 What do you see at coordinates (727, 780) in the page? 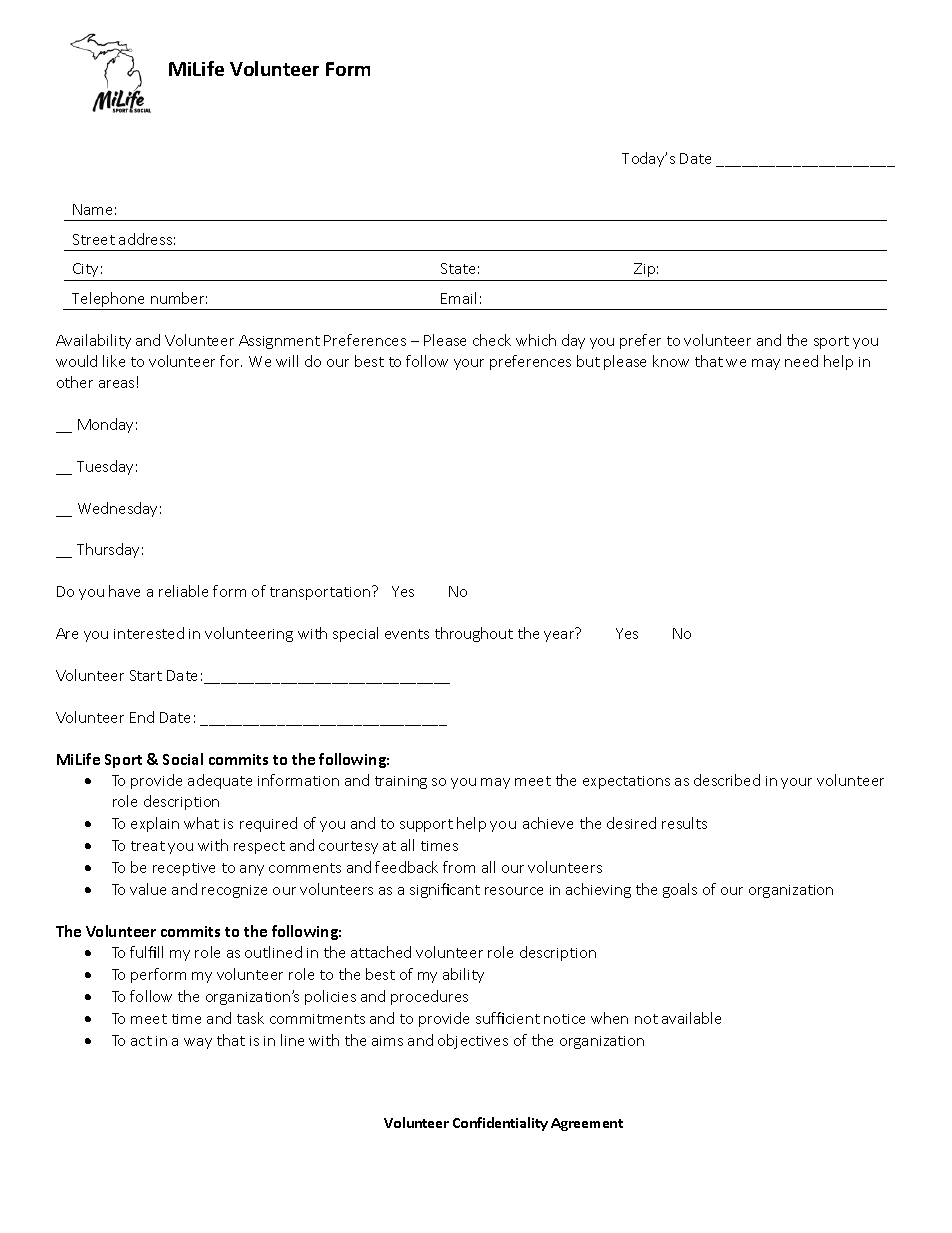
I see `described` at bounding box center [727, 780].
